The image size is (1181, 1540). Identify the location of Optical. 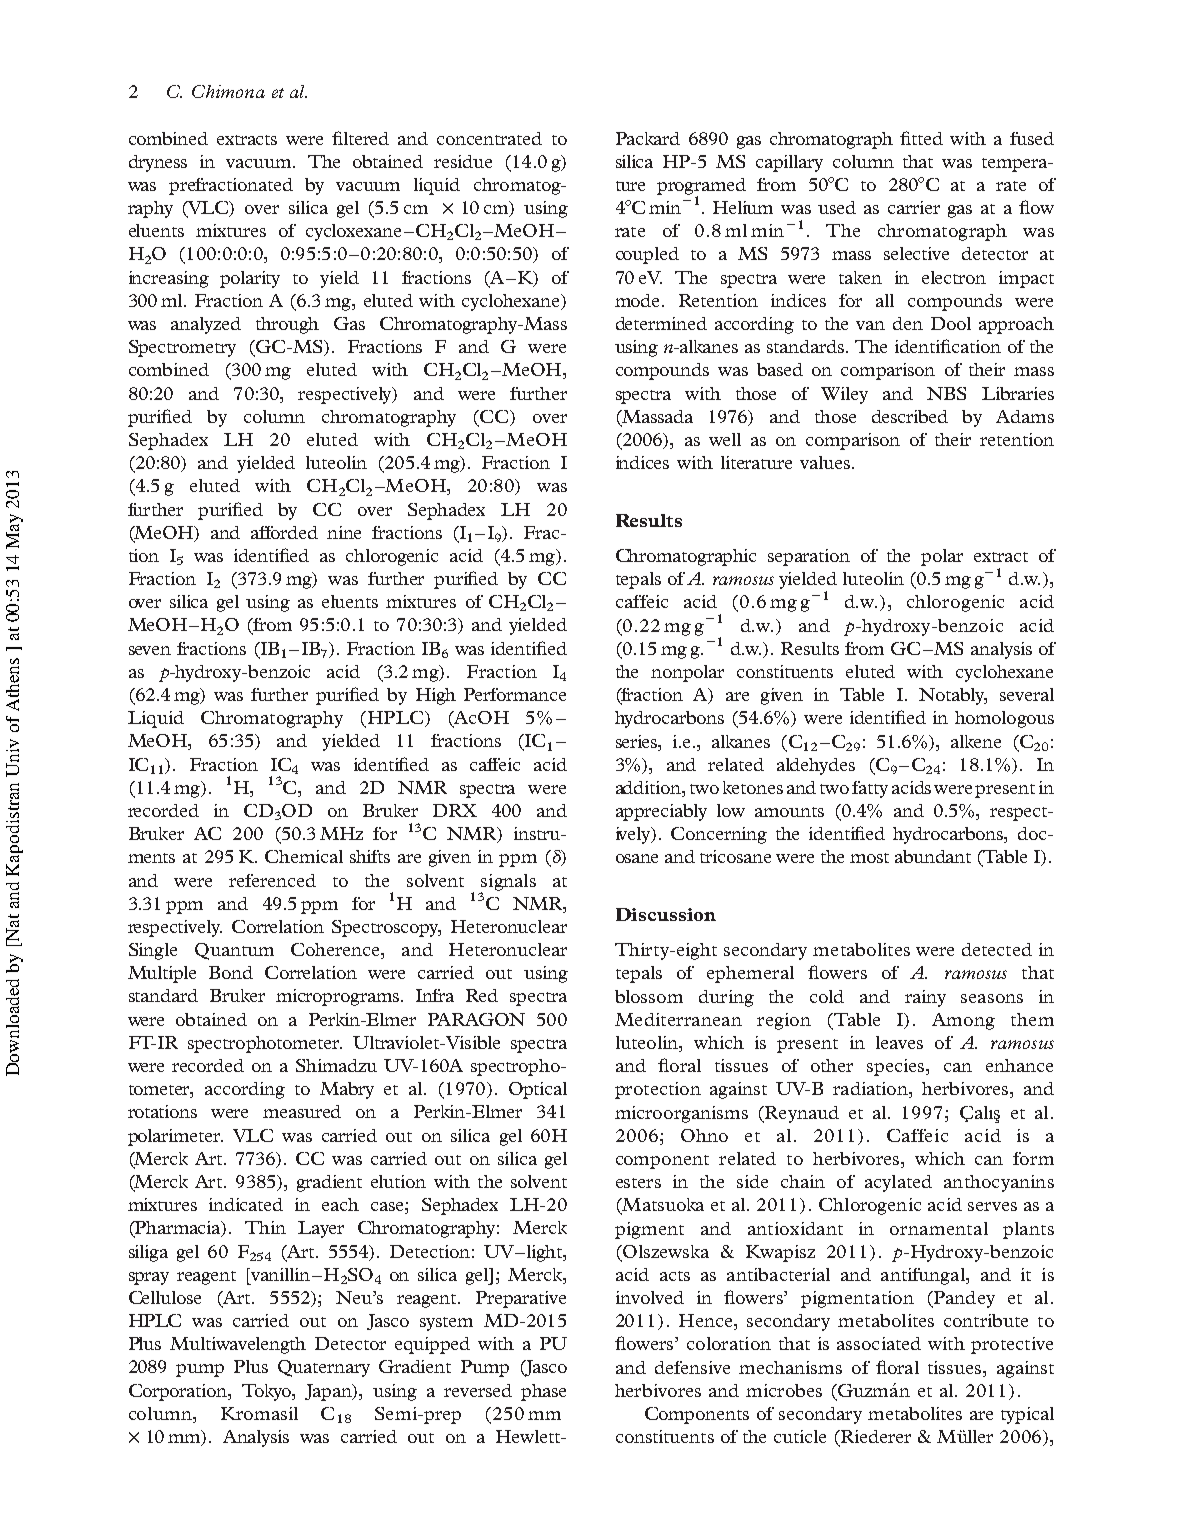
(538, 1090).
